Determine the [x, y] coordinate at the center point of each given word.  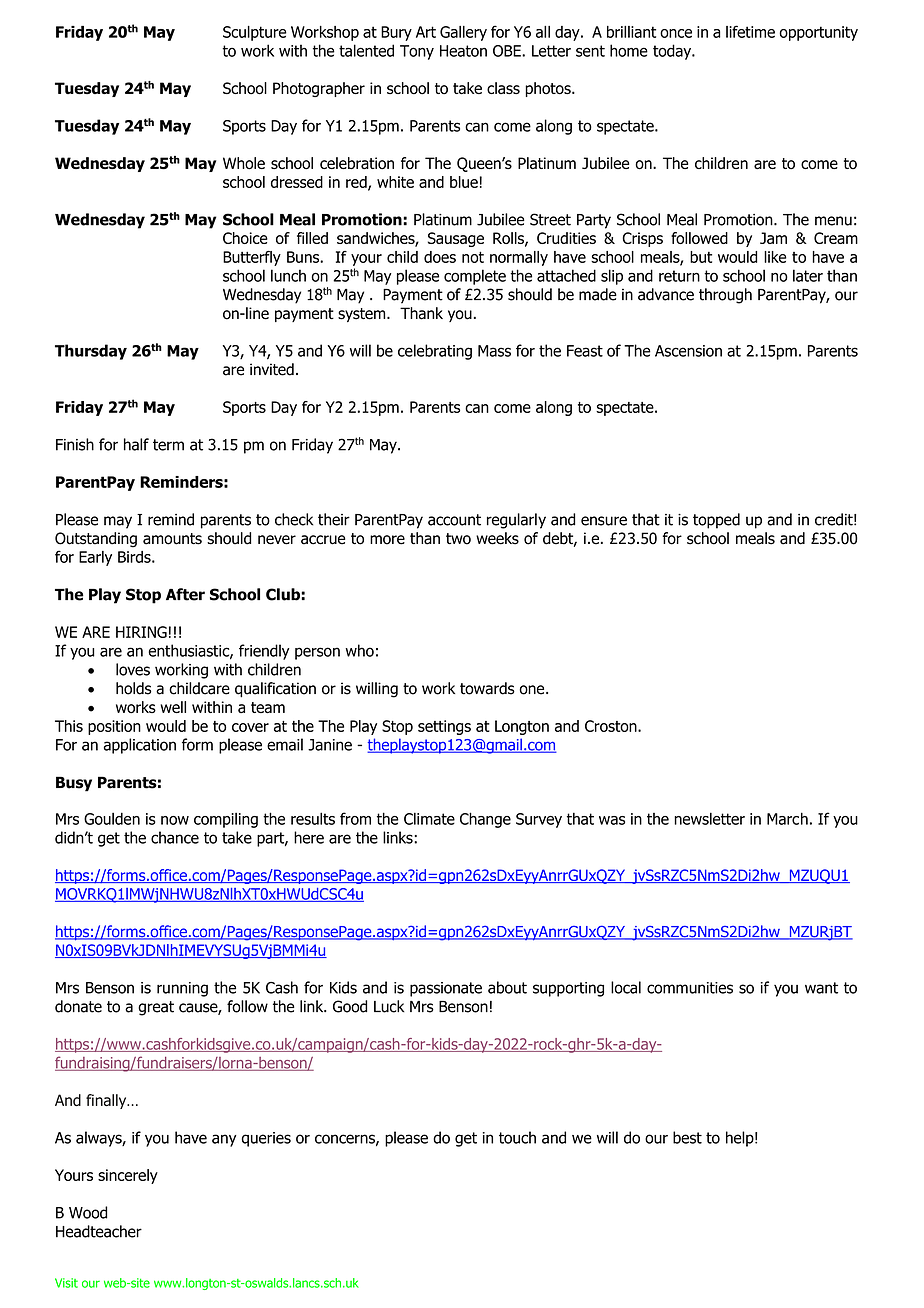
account [454, 520]
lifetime [750, 31]
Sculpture [255, 33]
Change [485, 820]
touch [517, 1137]
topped [716, 521]
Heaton [463, 51]
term [168, 445]
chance [175, 837]
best [687, 1137]
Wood [88, 1212]
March [787, 818]
